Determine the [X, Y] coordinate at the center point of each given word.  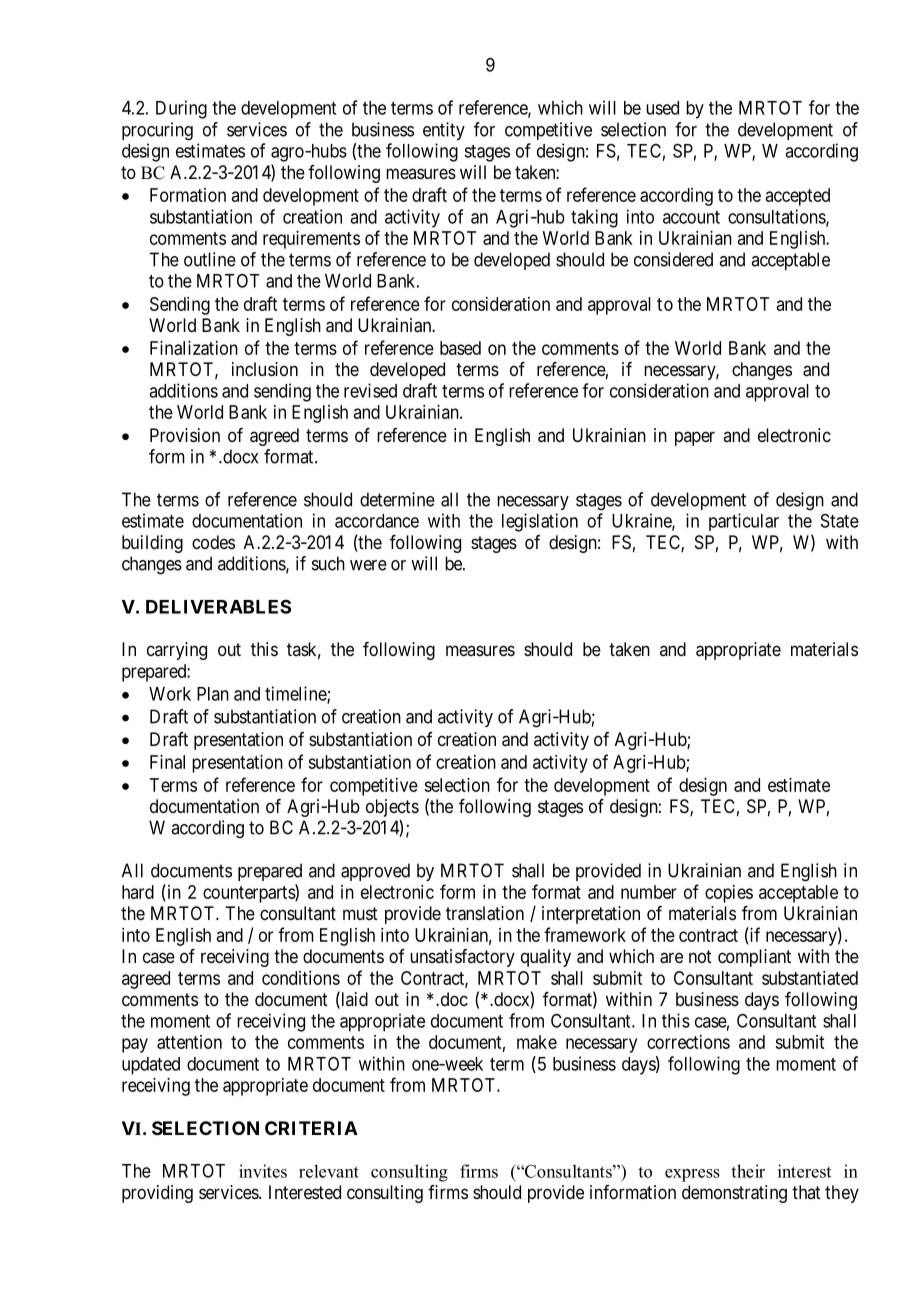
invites [263, 1171]
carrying [177, 651]
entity [444, 131]
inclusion [265, 369]
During [181, 109]
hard [138, 892]
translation [485, 913]
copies [729, 894]
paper [695, 438]
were [368, 565]
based [460, 348]
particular [744, 522]
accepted [798, 197]
